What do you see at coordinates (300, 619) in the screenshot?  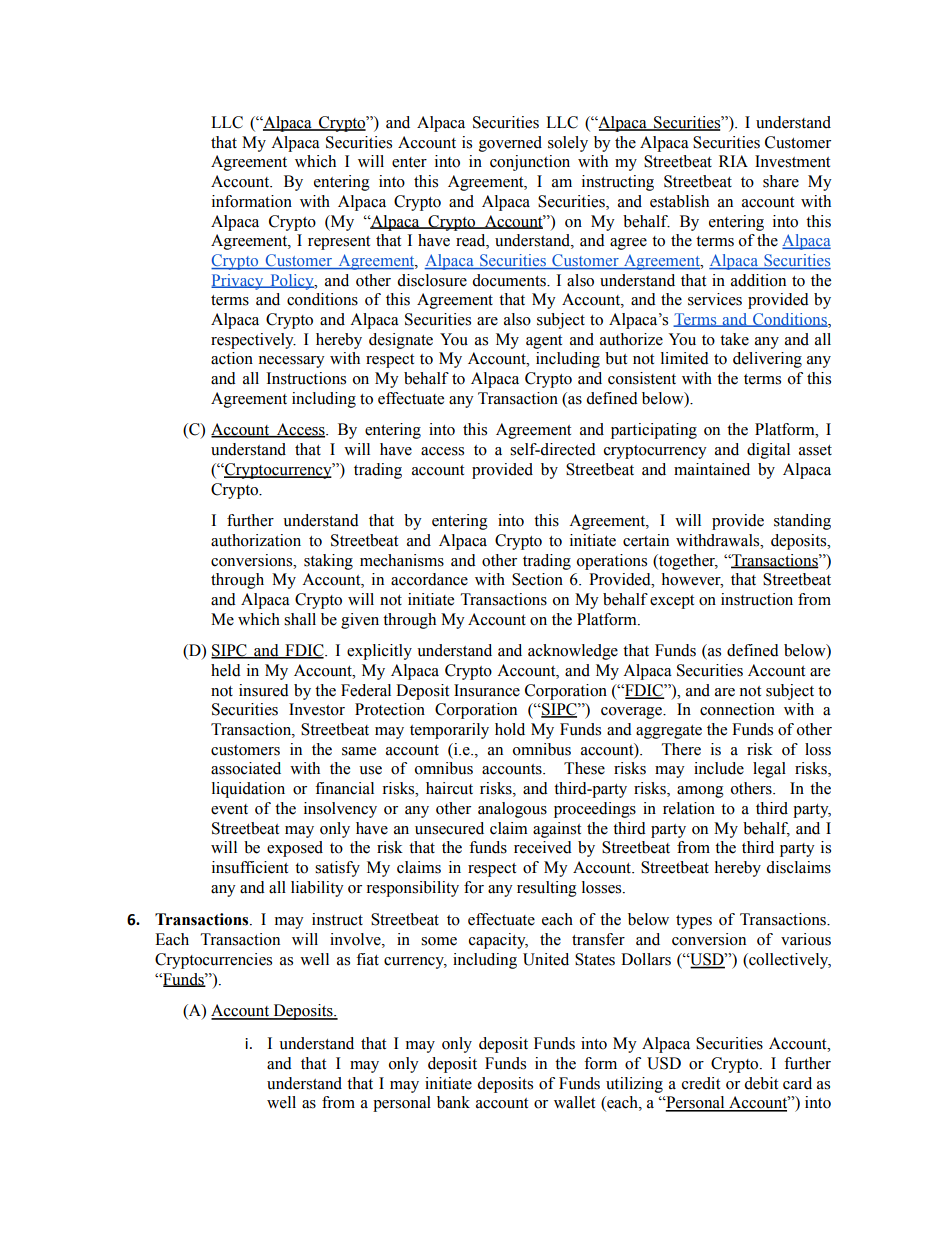 I see `shall` at bounding box center [300, 619].
